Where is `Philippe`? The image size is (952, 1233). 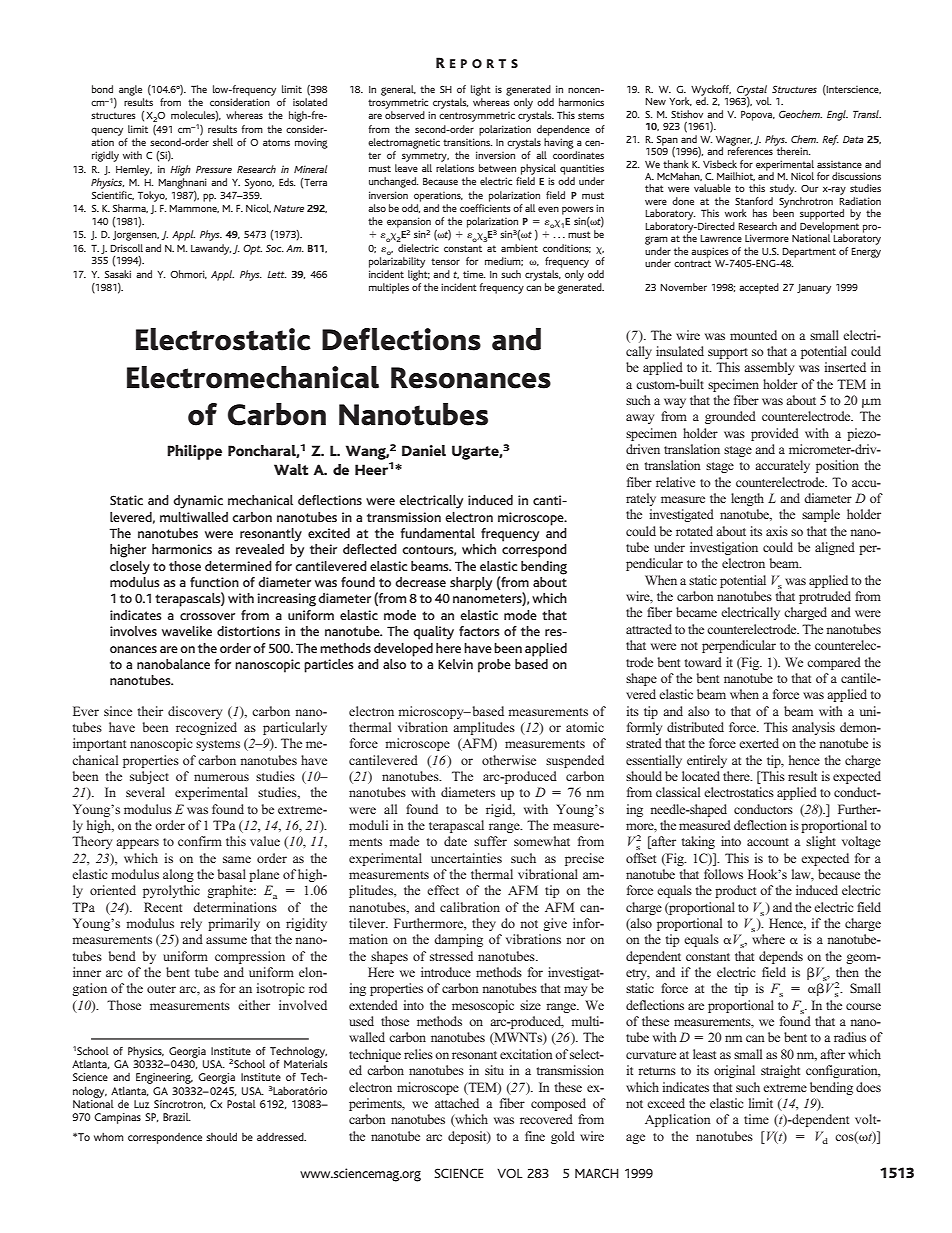
Philippe is located at coordinates (194, 452).
